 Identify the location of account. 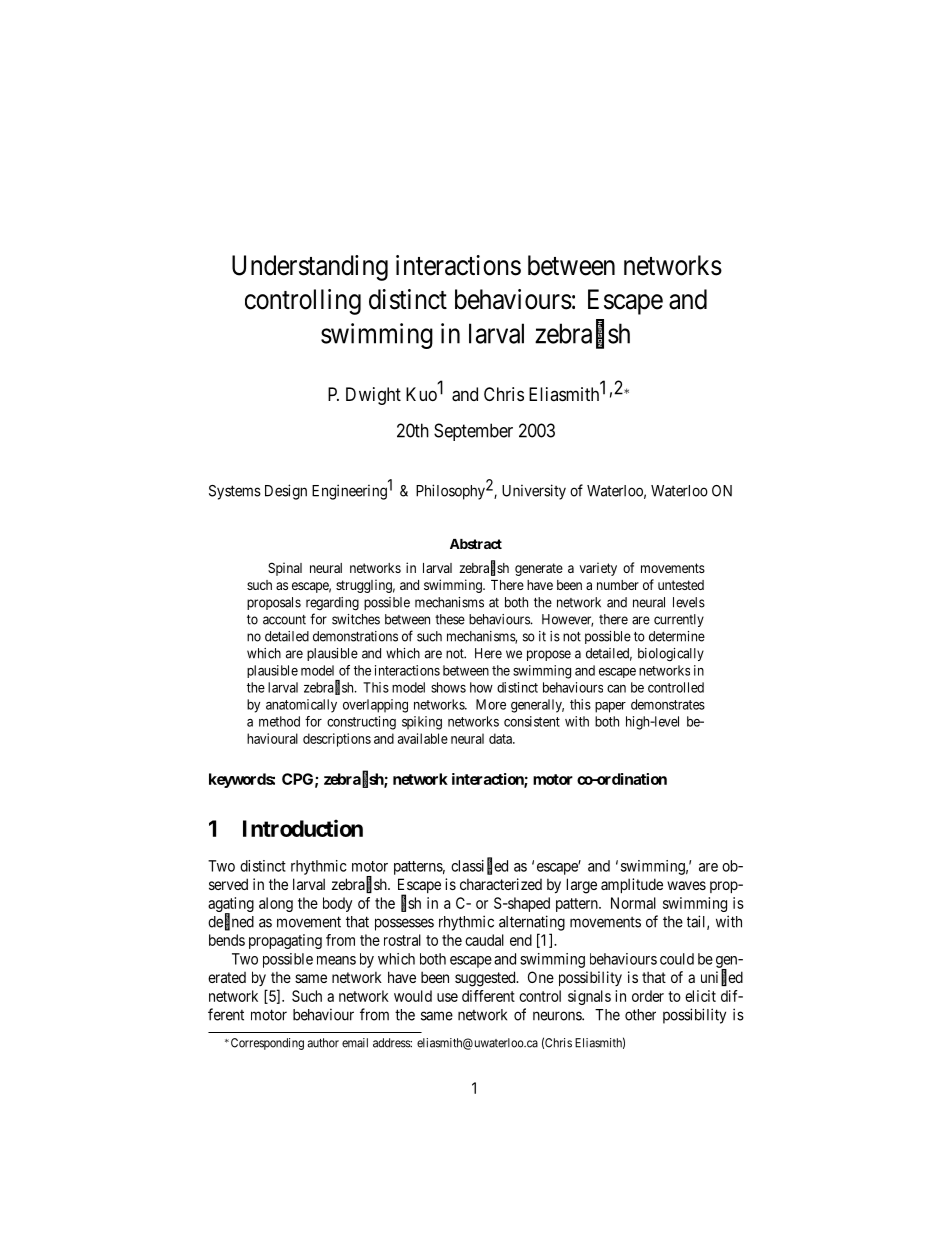
(284, 620).
